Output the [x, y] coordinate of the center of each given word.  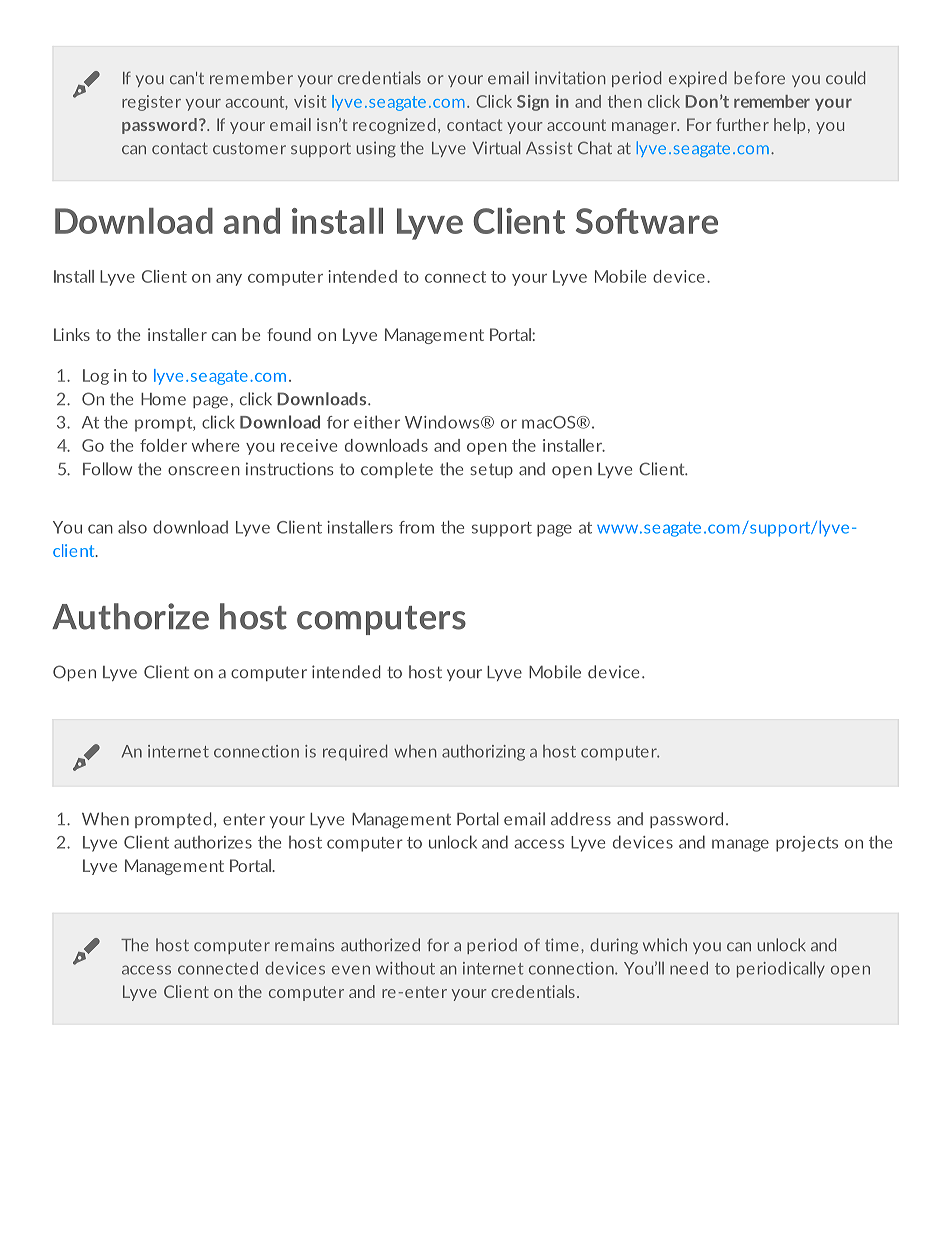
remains [304, 945]
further [742, 124]
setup [491, 470]
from [416, 527]
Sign [533, 103]
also [132, 527]
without [405, 968]
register [151, 103]
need [689, 968]
